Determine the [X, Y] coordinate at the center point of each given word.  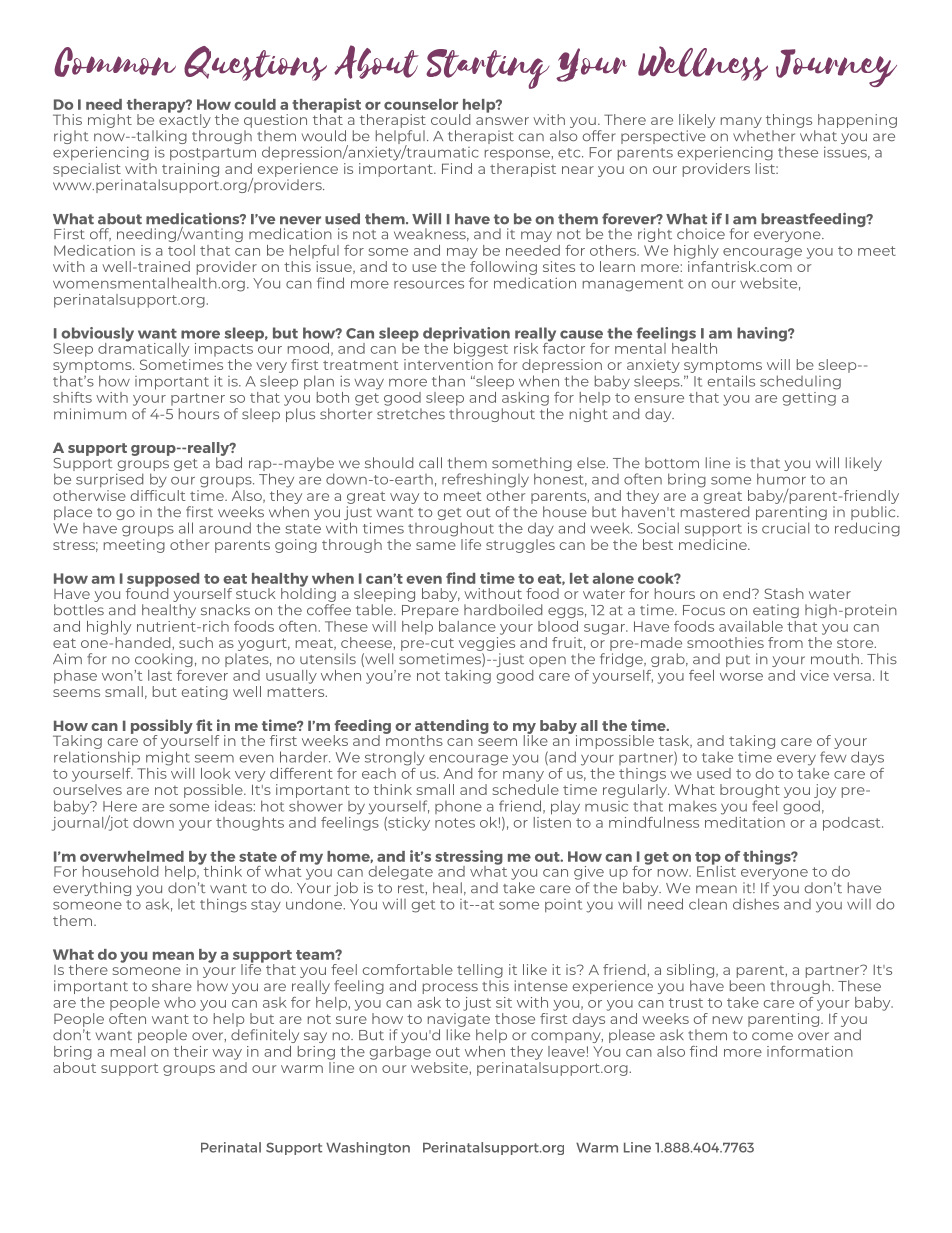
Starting [487, 69]
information [810, 1051]
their [191, 1051]
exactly [185, 119]
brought [750, 792]
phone [458, 807]
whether [764, 135]
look [216, 773]
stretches [411, 414]
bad [229, 461]
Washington [368, 1148]
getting [810, 397]
